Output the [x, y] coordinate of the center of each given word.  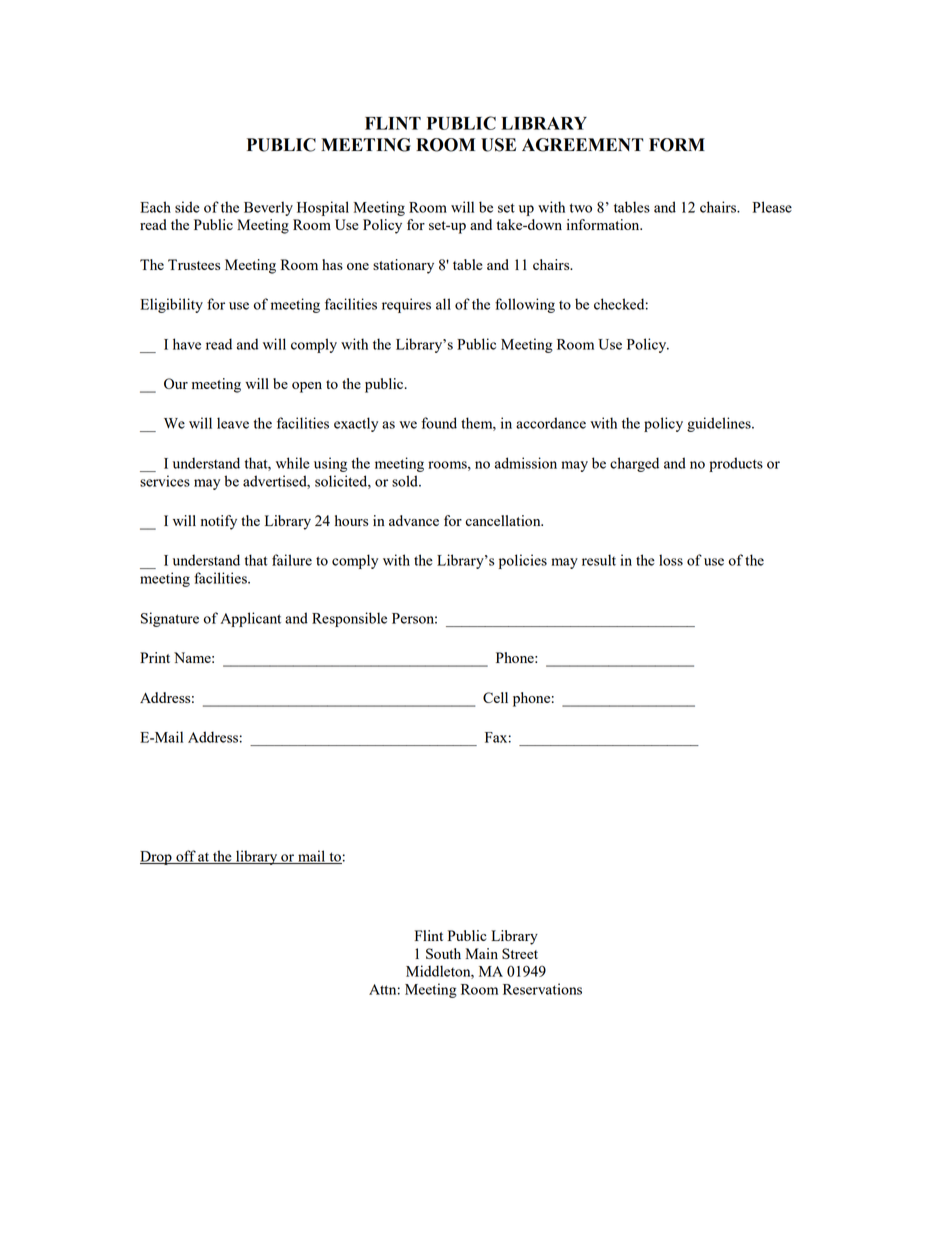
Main [482, 953]
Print [155, 657]
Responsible [349, 619]
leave [233, 423]
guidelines [720, 424]
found [439, 423]
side [187, 207]
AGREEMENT [583, 145]
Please [772, 207]
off [185, 857]
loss [671, 560]
